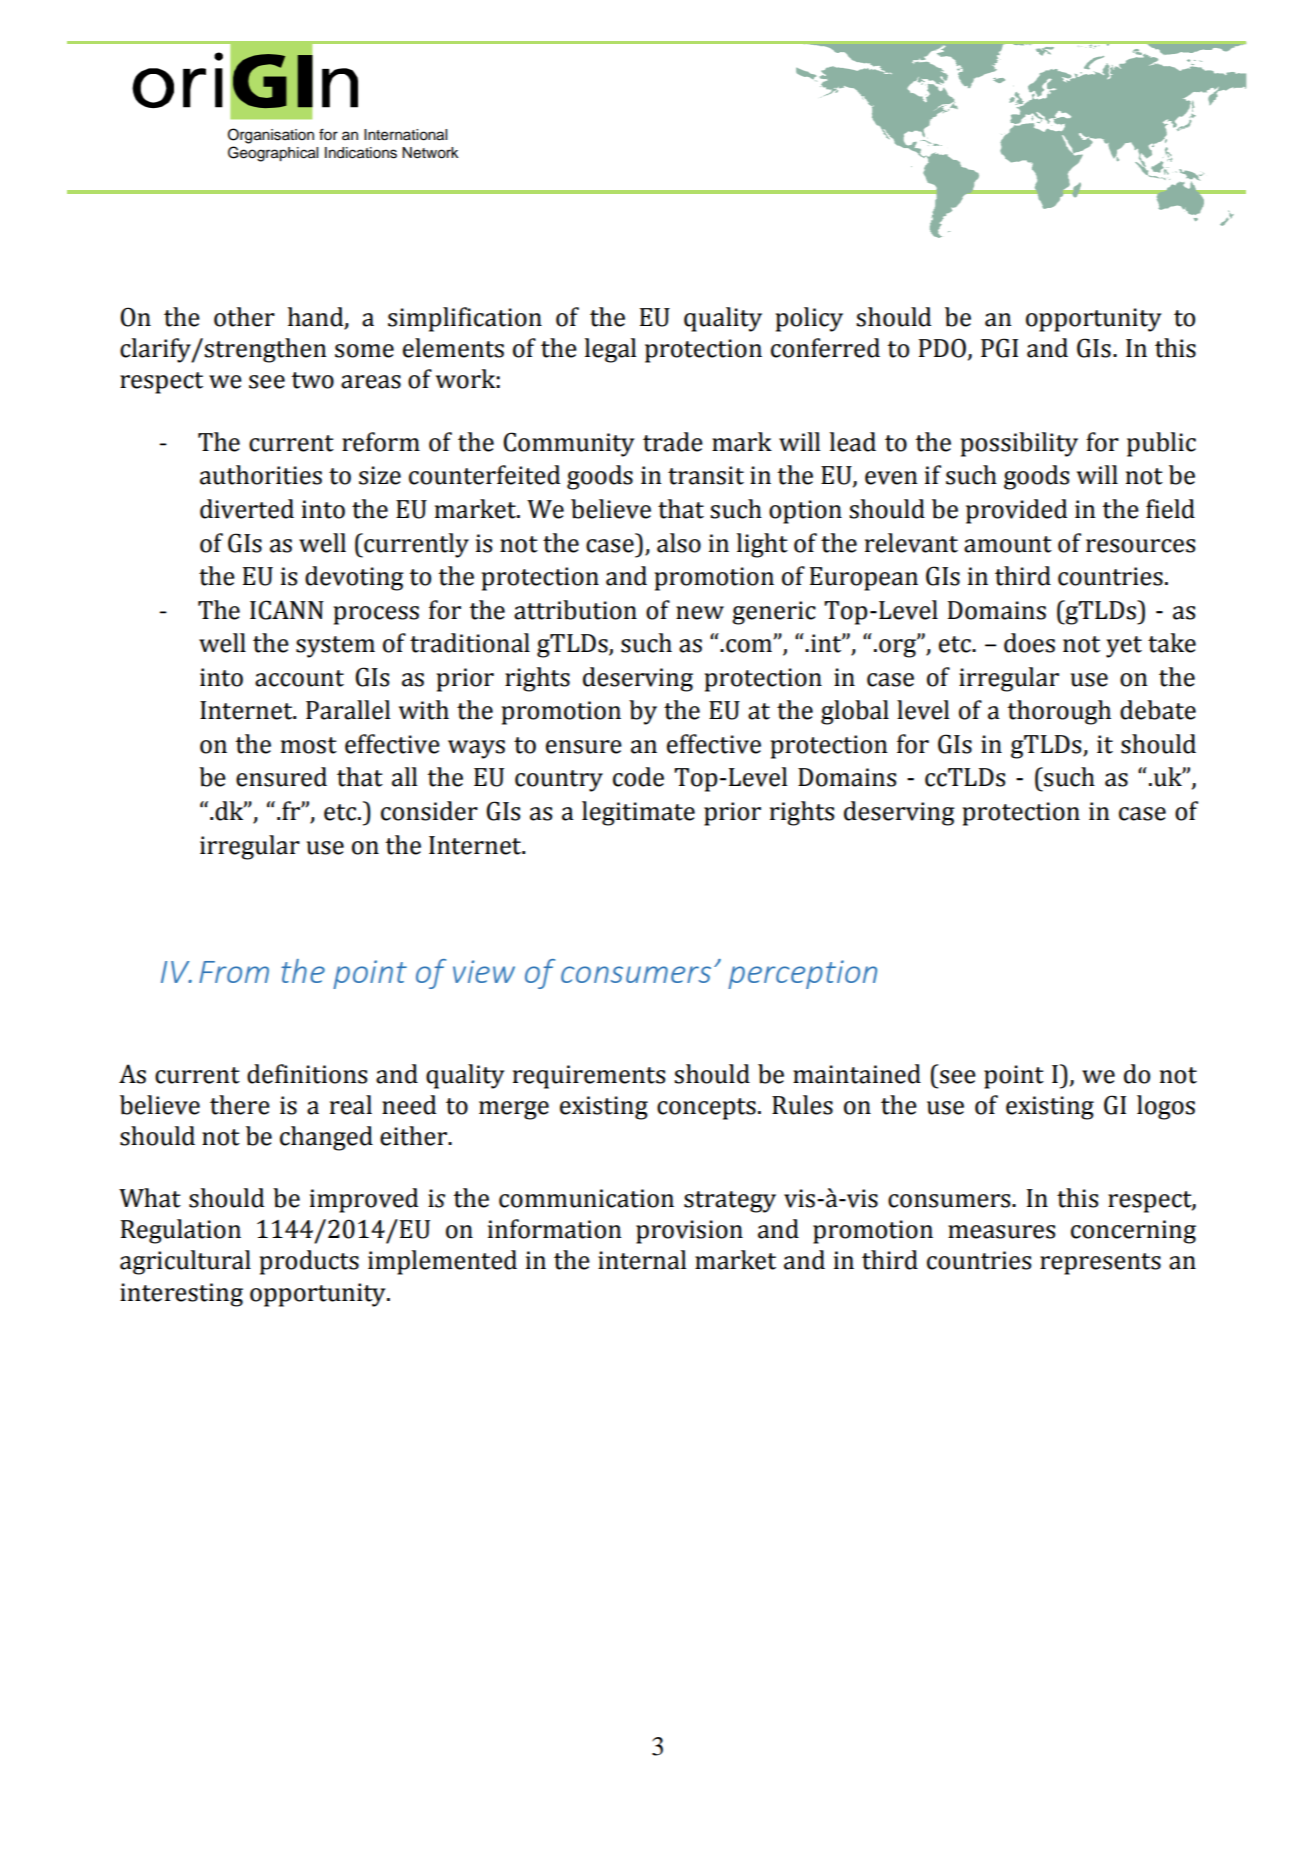 This screenshot has width=1316, height=1861. What do you see at coordinates (802, 974) in the screenshot?
I see `perception` at bounding box center [802, 974].
